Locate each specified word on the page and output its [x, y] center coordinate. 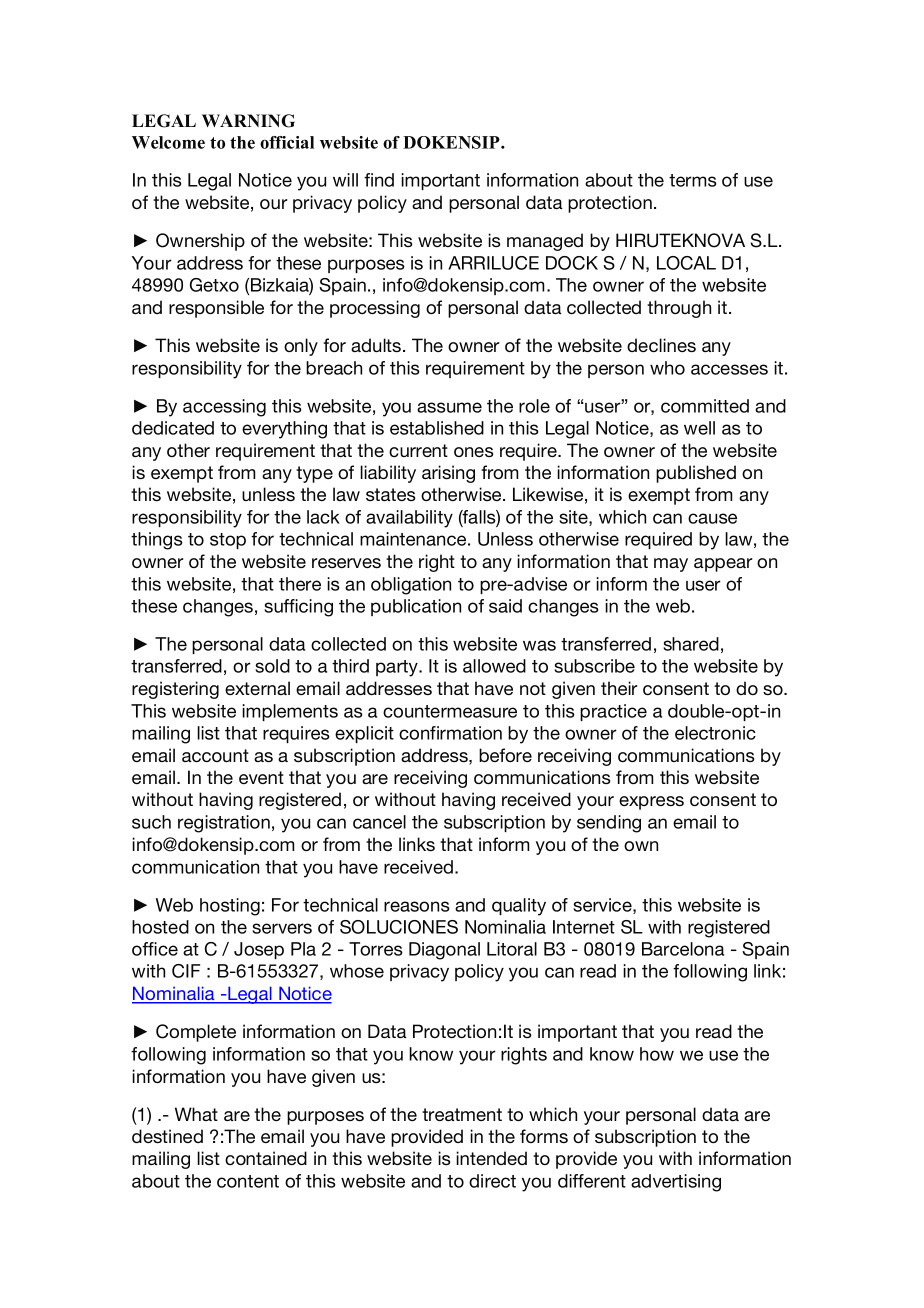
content [248, 1181]
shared [691, 644]
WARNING [248, 121]
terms [693, 180]
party [398, 668]
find [379, 180]
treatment [462, 1114]
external [257, 688]
